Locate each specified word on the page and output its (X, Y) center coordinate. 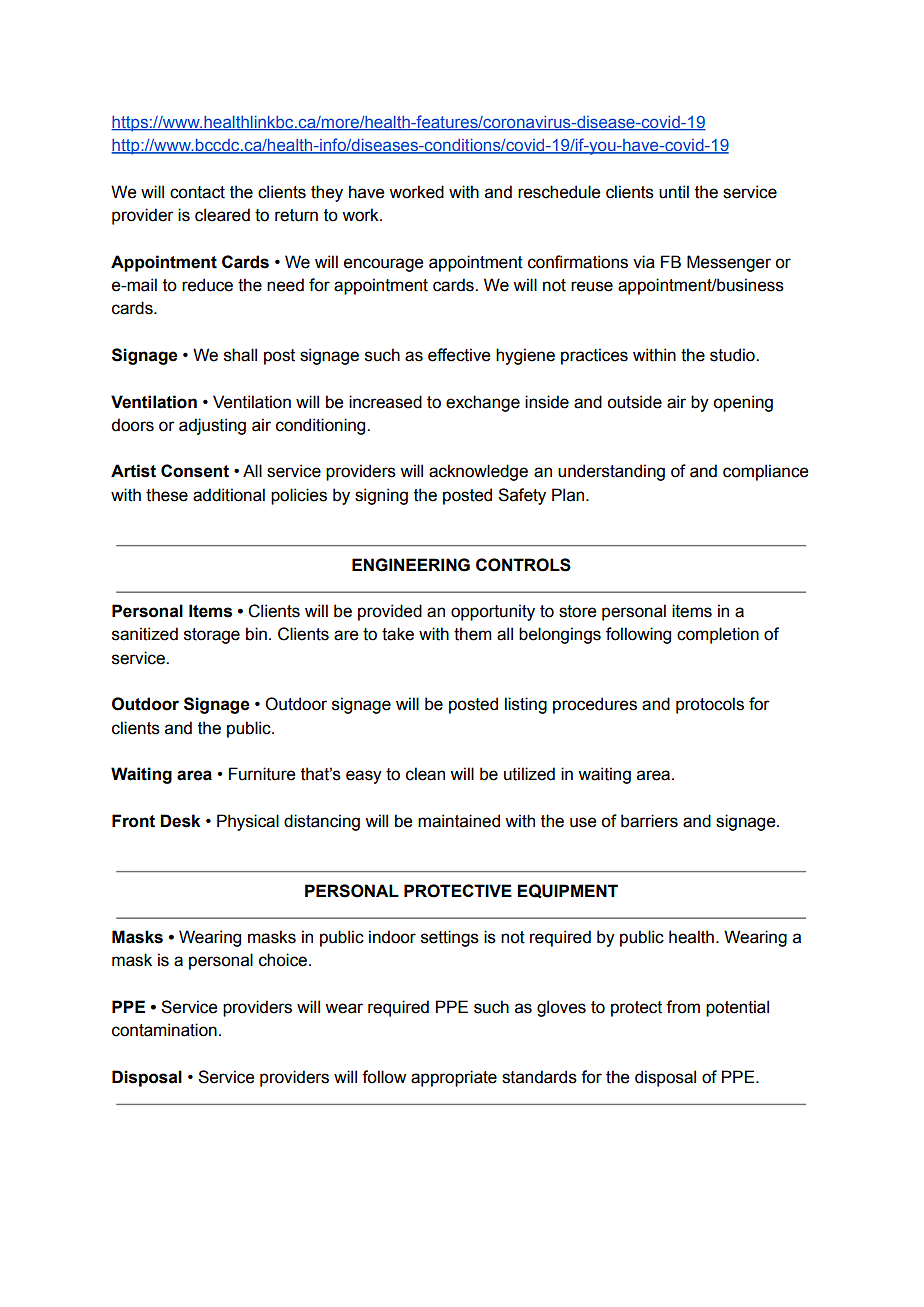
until (674, 192)
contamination (164, 1030)
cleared (222, 215)
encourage (383, 265)
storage (212, 636)
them (473, 634)
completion (718, 635)
